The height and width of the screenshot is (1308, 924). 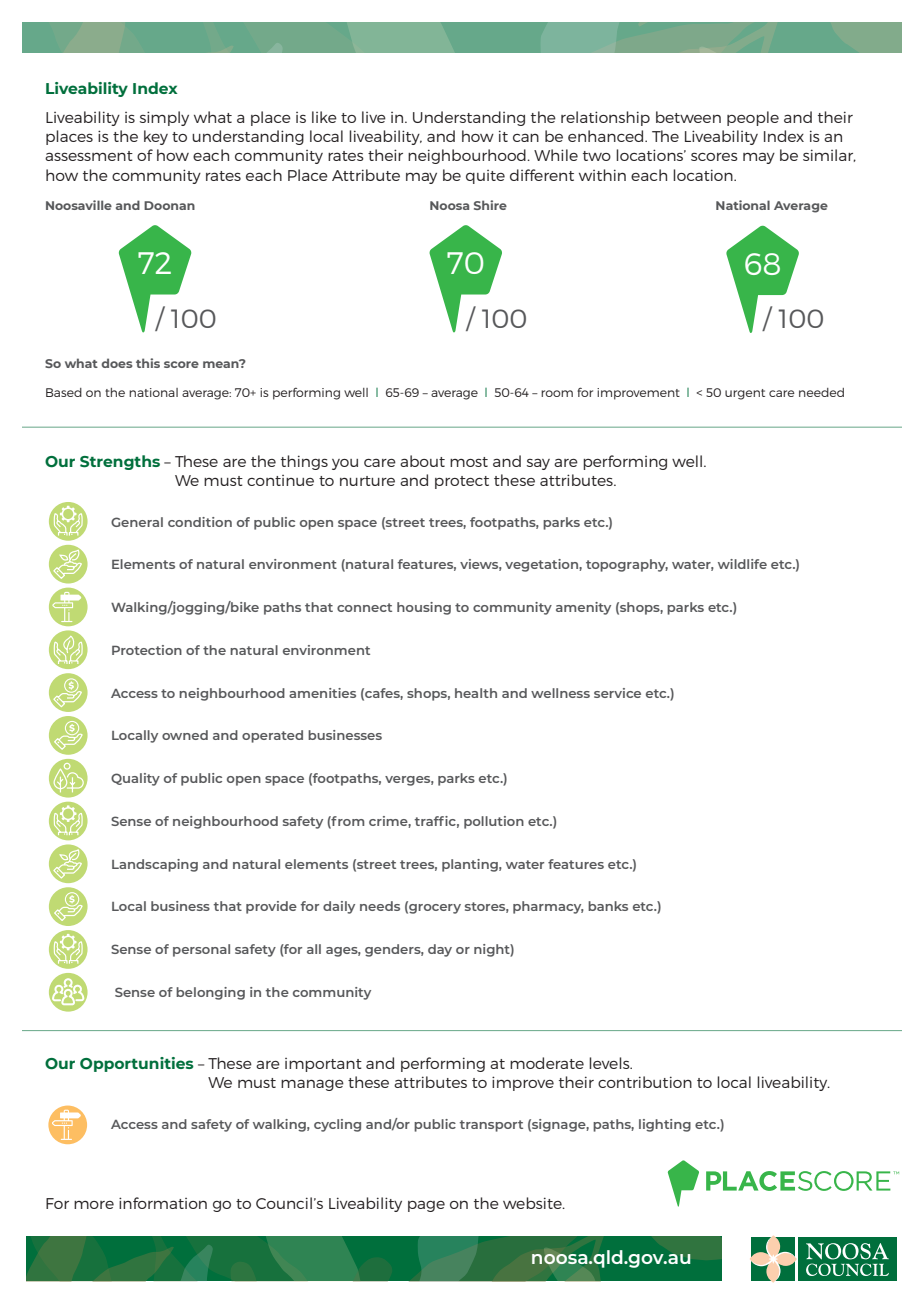 I want to click on information, so click(x=163, y=1203).
